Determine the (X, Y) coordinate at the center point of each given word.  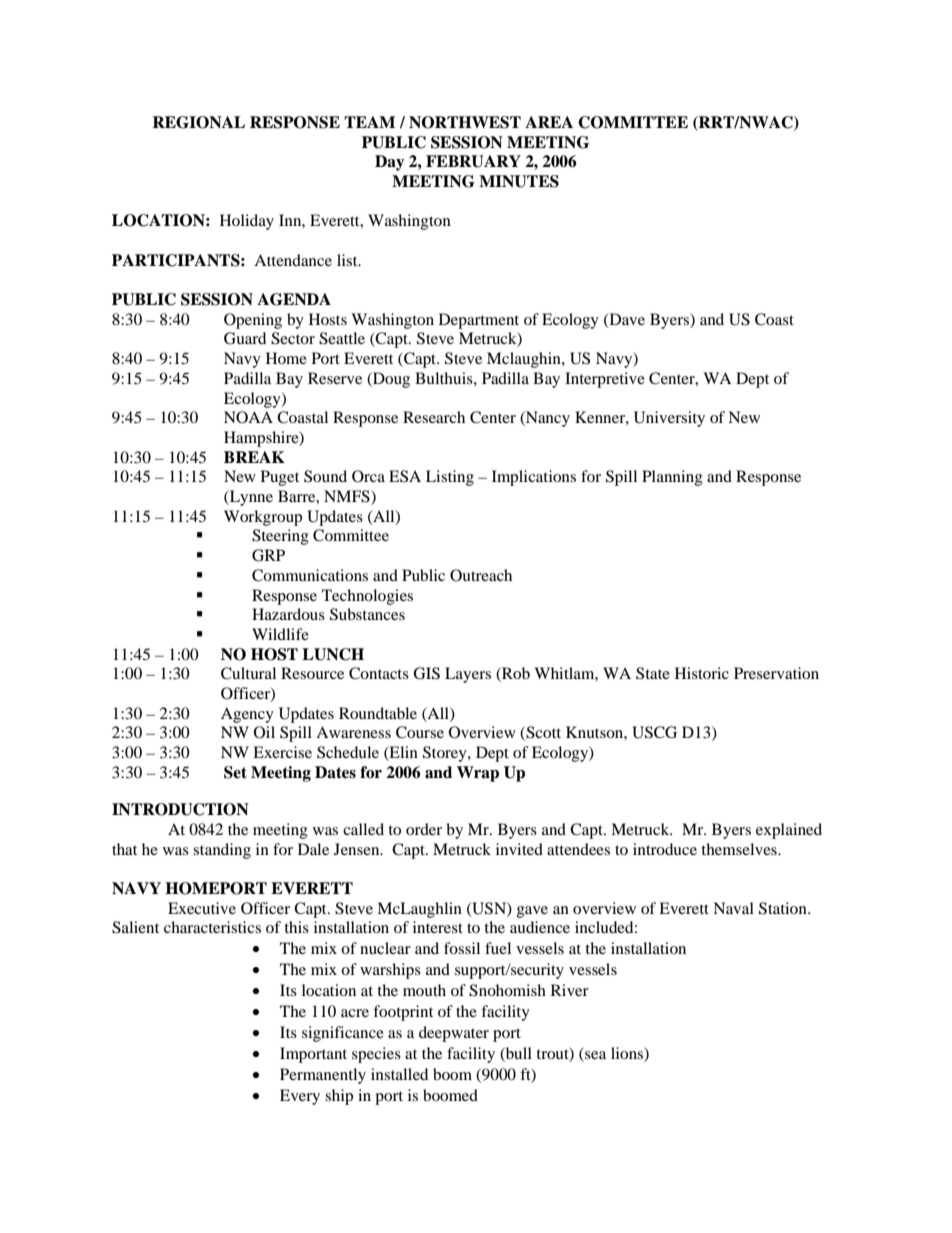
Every (300, 1097)
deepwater (454, 1034)
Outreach (481, 575)
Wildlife (280, 634)
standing (222, 851)
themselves (740, 849)
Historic (702, 673)
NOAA (248, 417)
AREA (549, 122)
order (424, 829)
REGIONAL (198, 122)
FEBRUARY (473, 161)
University (669, 419)
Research (434, 417)
